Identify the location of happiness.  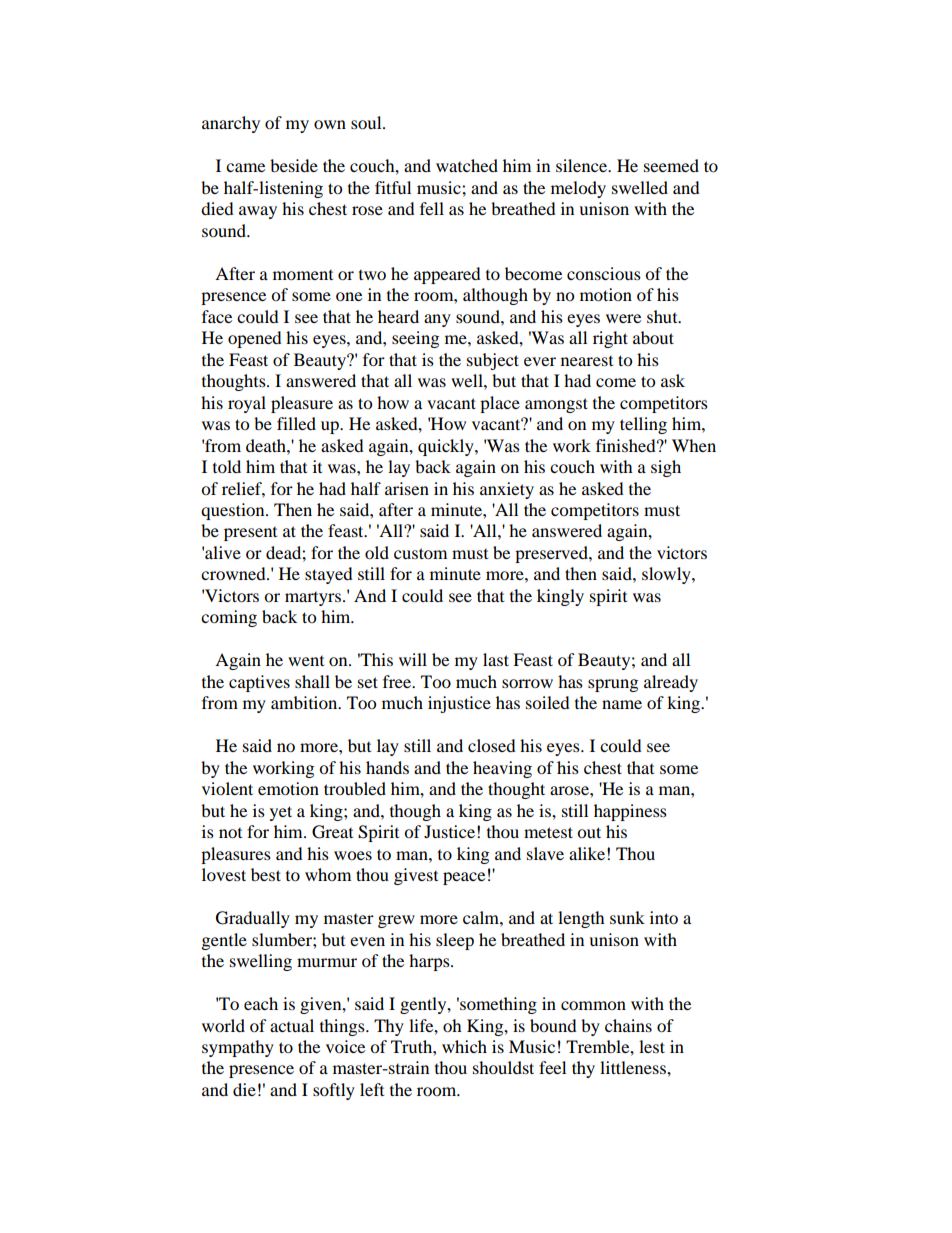
(630, 812).
